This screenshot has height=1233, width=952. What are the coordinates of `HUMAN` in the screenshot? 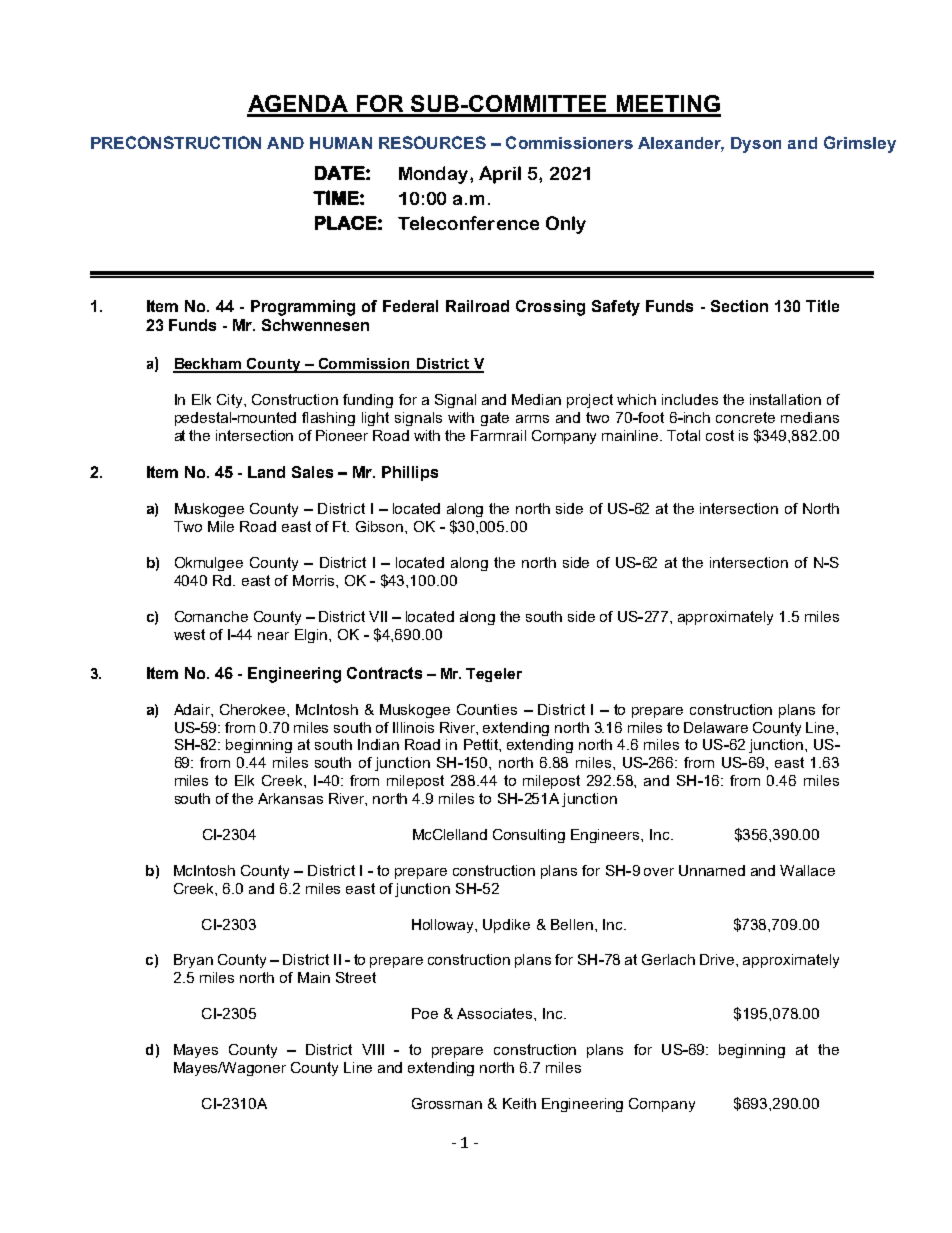 It's located at (341, 143).
